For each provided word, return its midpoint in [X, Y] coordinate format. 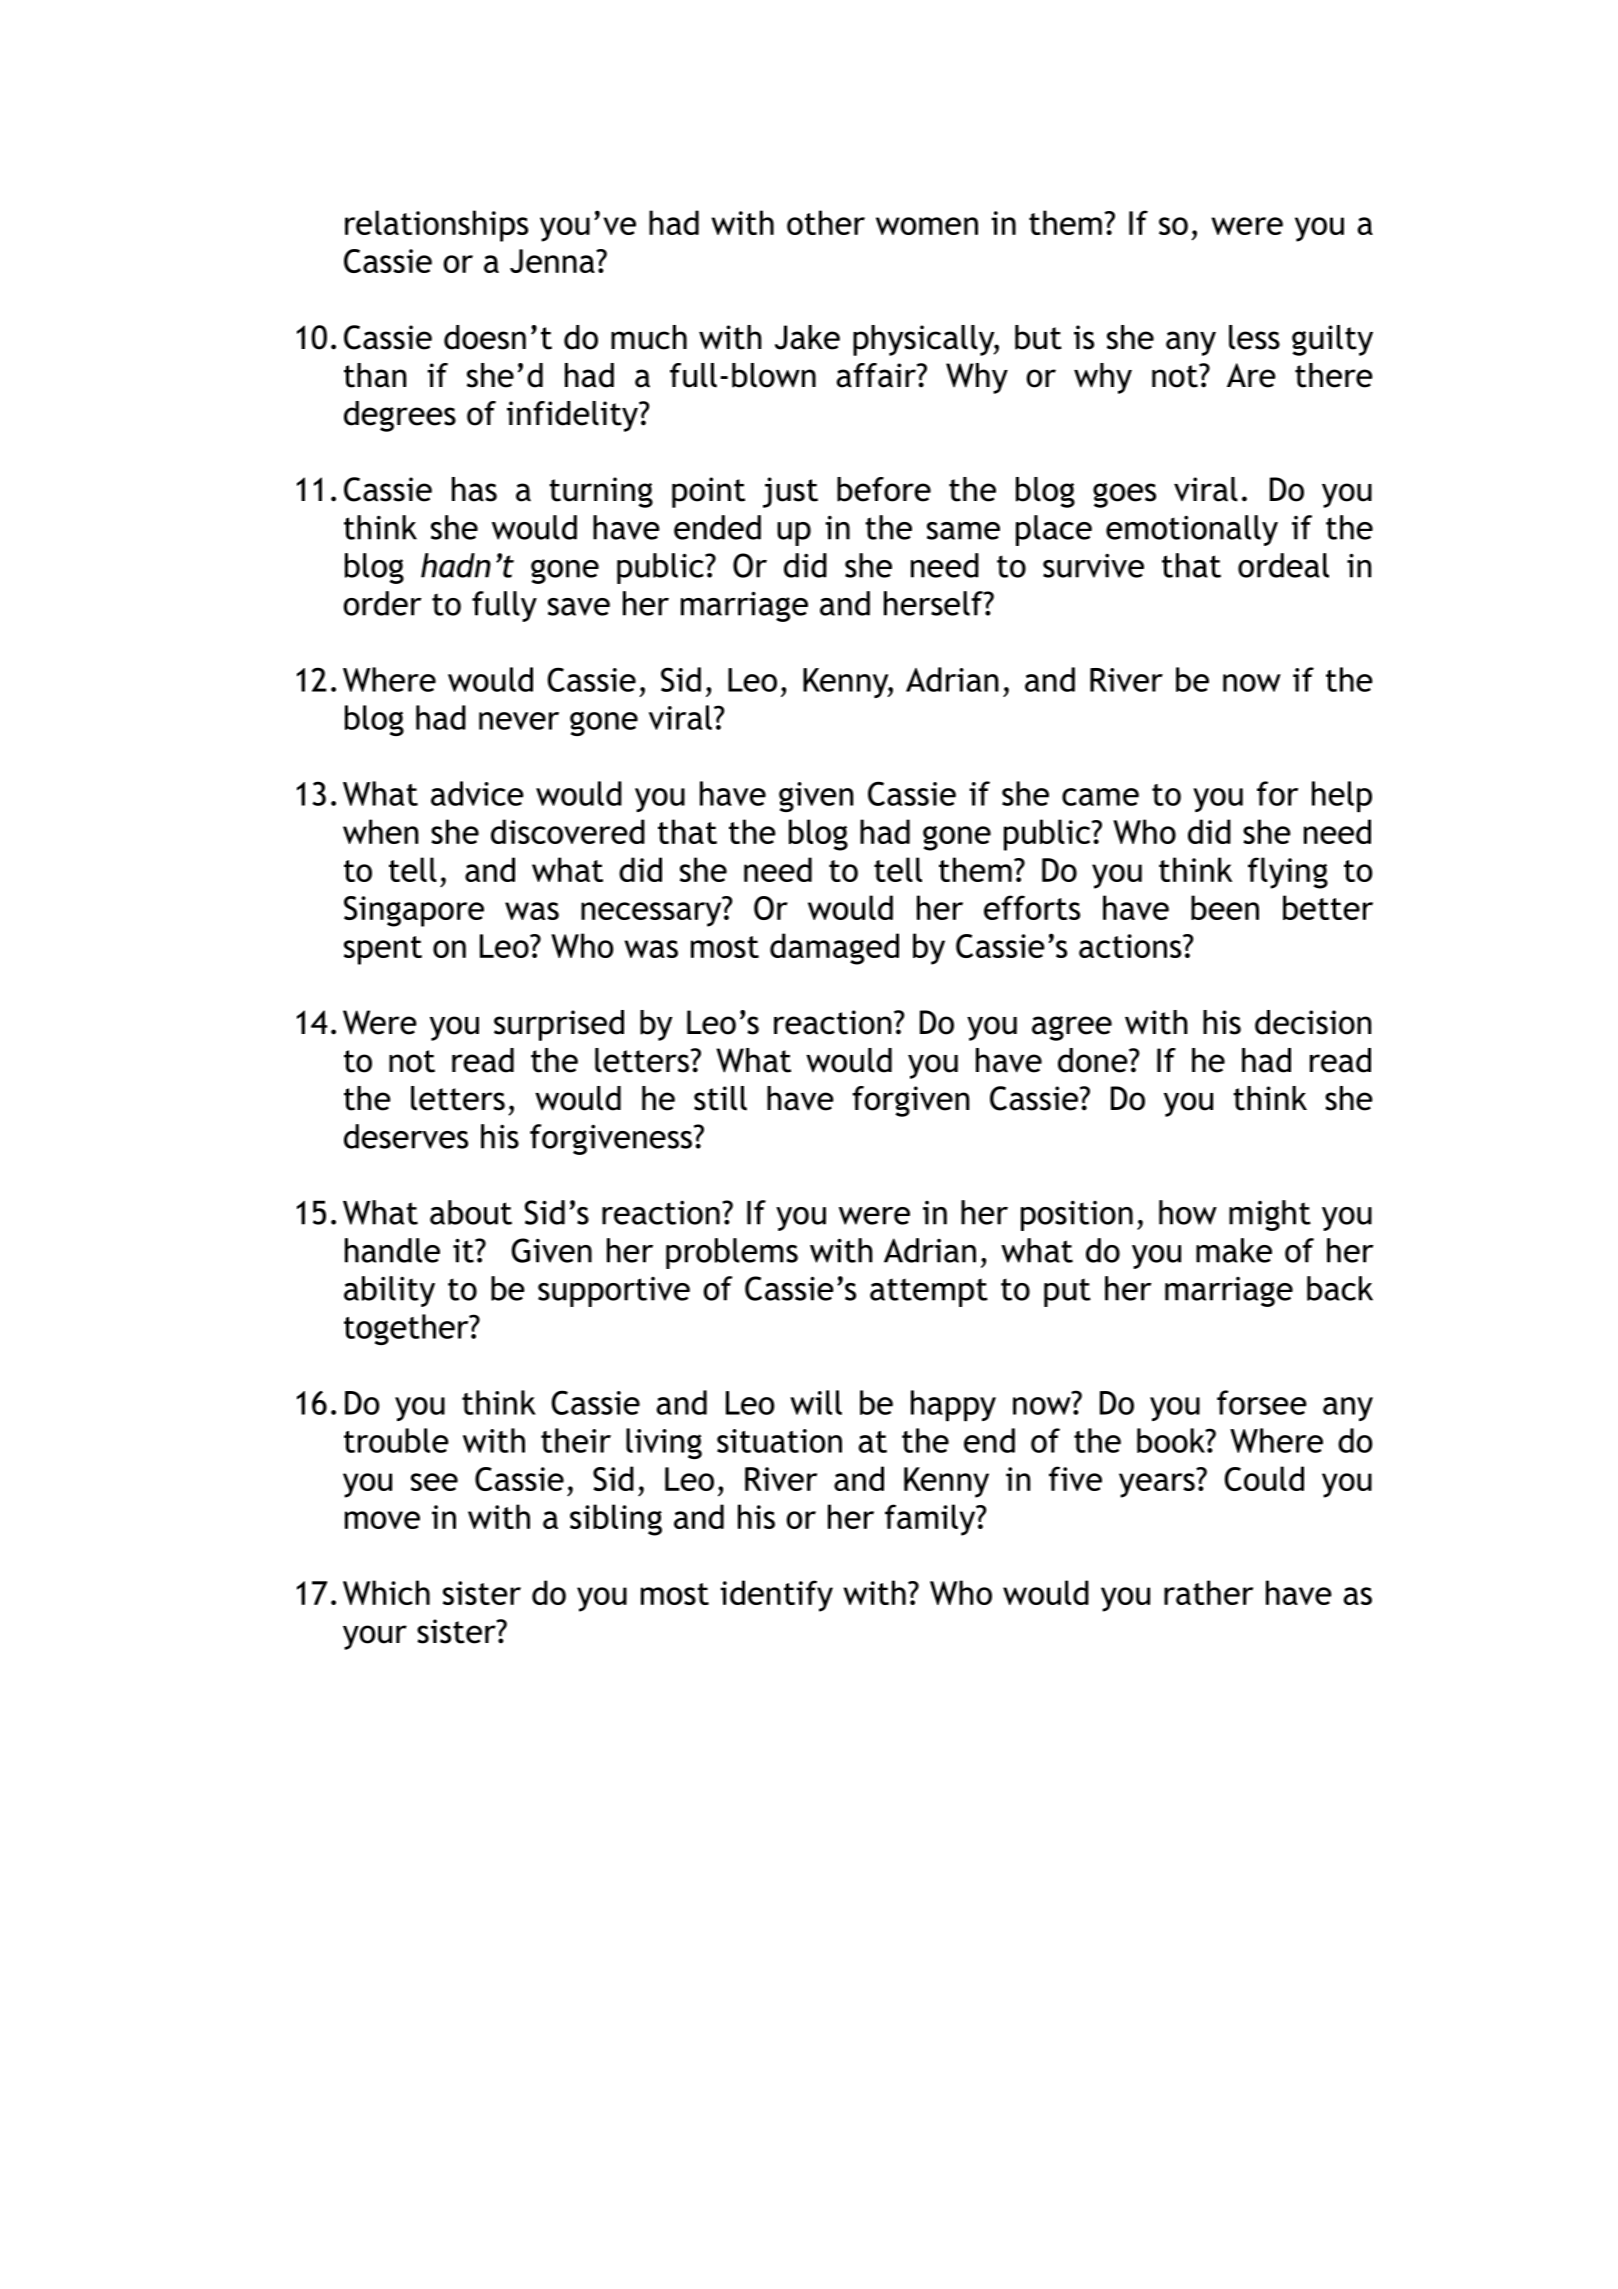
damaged [834, 949]
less [1254, 337]
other [826, 222]
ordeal [1283, 565]
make [1234, 1250]
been [1225, 907]
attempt [929, 1292]
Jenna [553, 261]
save [579, 607]
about [471, 1212]
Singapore [414, 911]
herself [934, 603]
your [375, 1637]
